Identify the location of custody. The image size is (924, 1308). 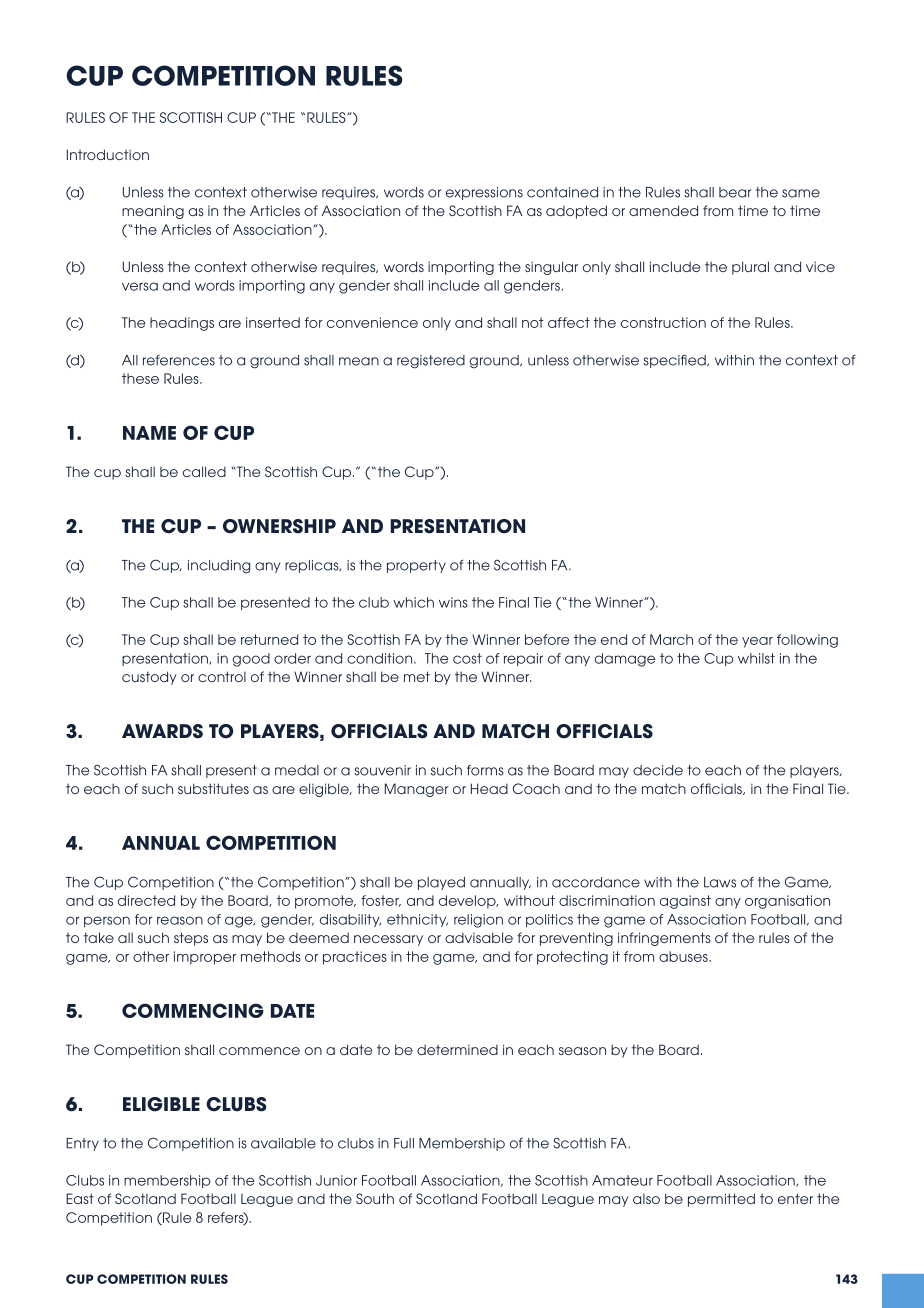
(149, 678).
